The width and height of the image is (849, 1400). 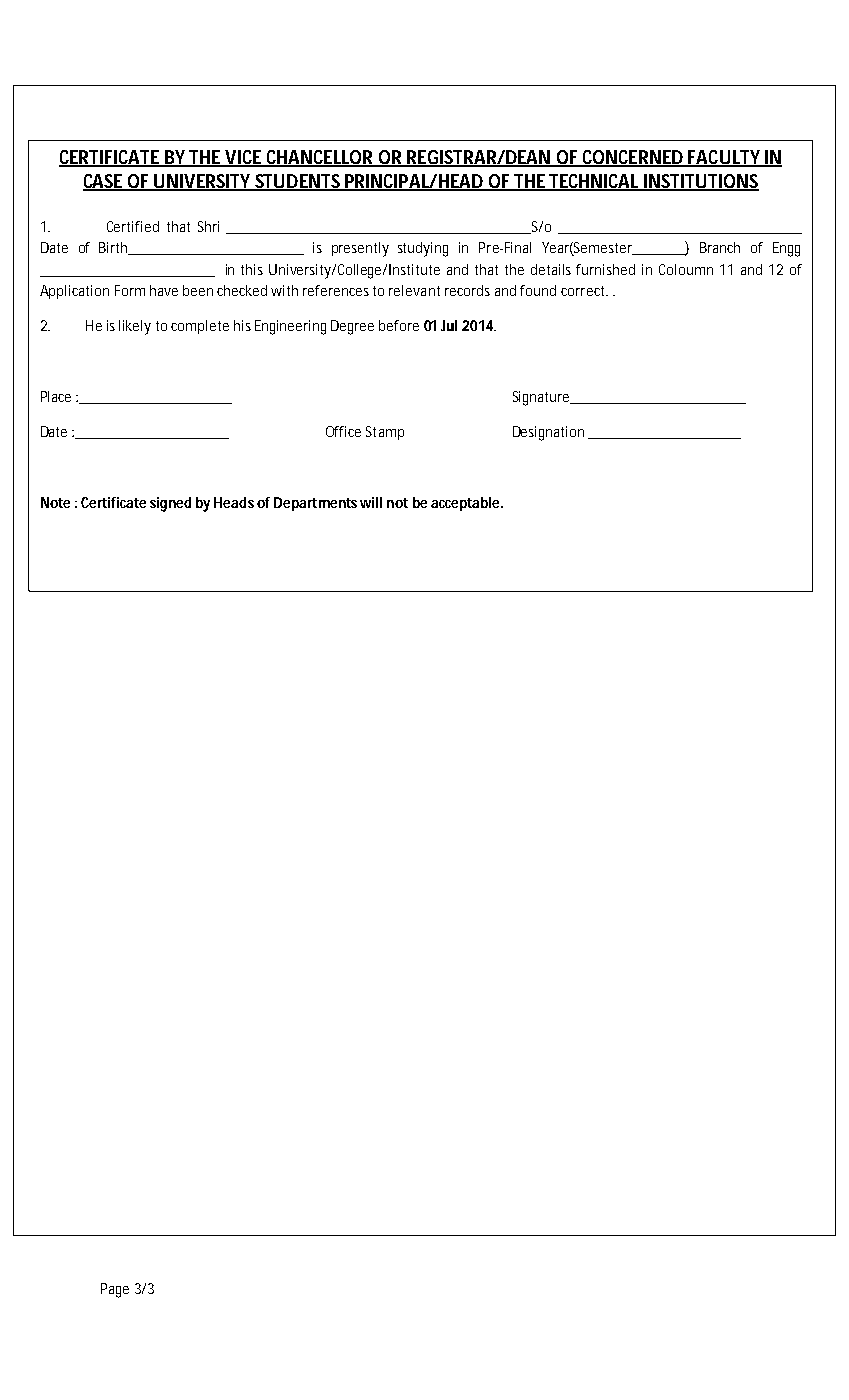 What do you see at coordinates (104, 182) in the image?
I see `CASE` at bounding box center [104, 182].
